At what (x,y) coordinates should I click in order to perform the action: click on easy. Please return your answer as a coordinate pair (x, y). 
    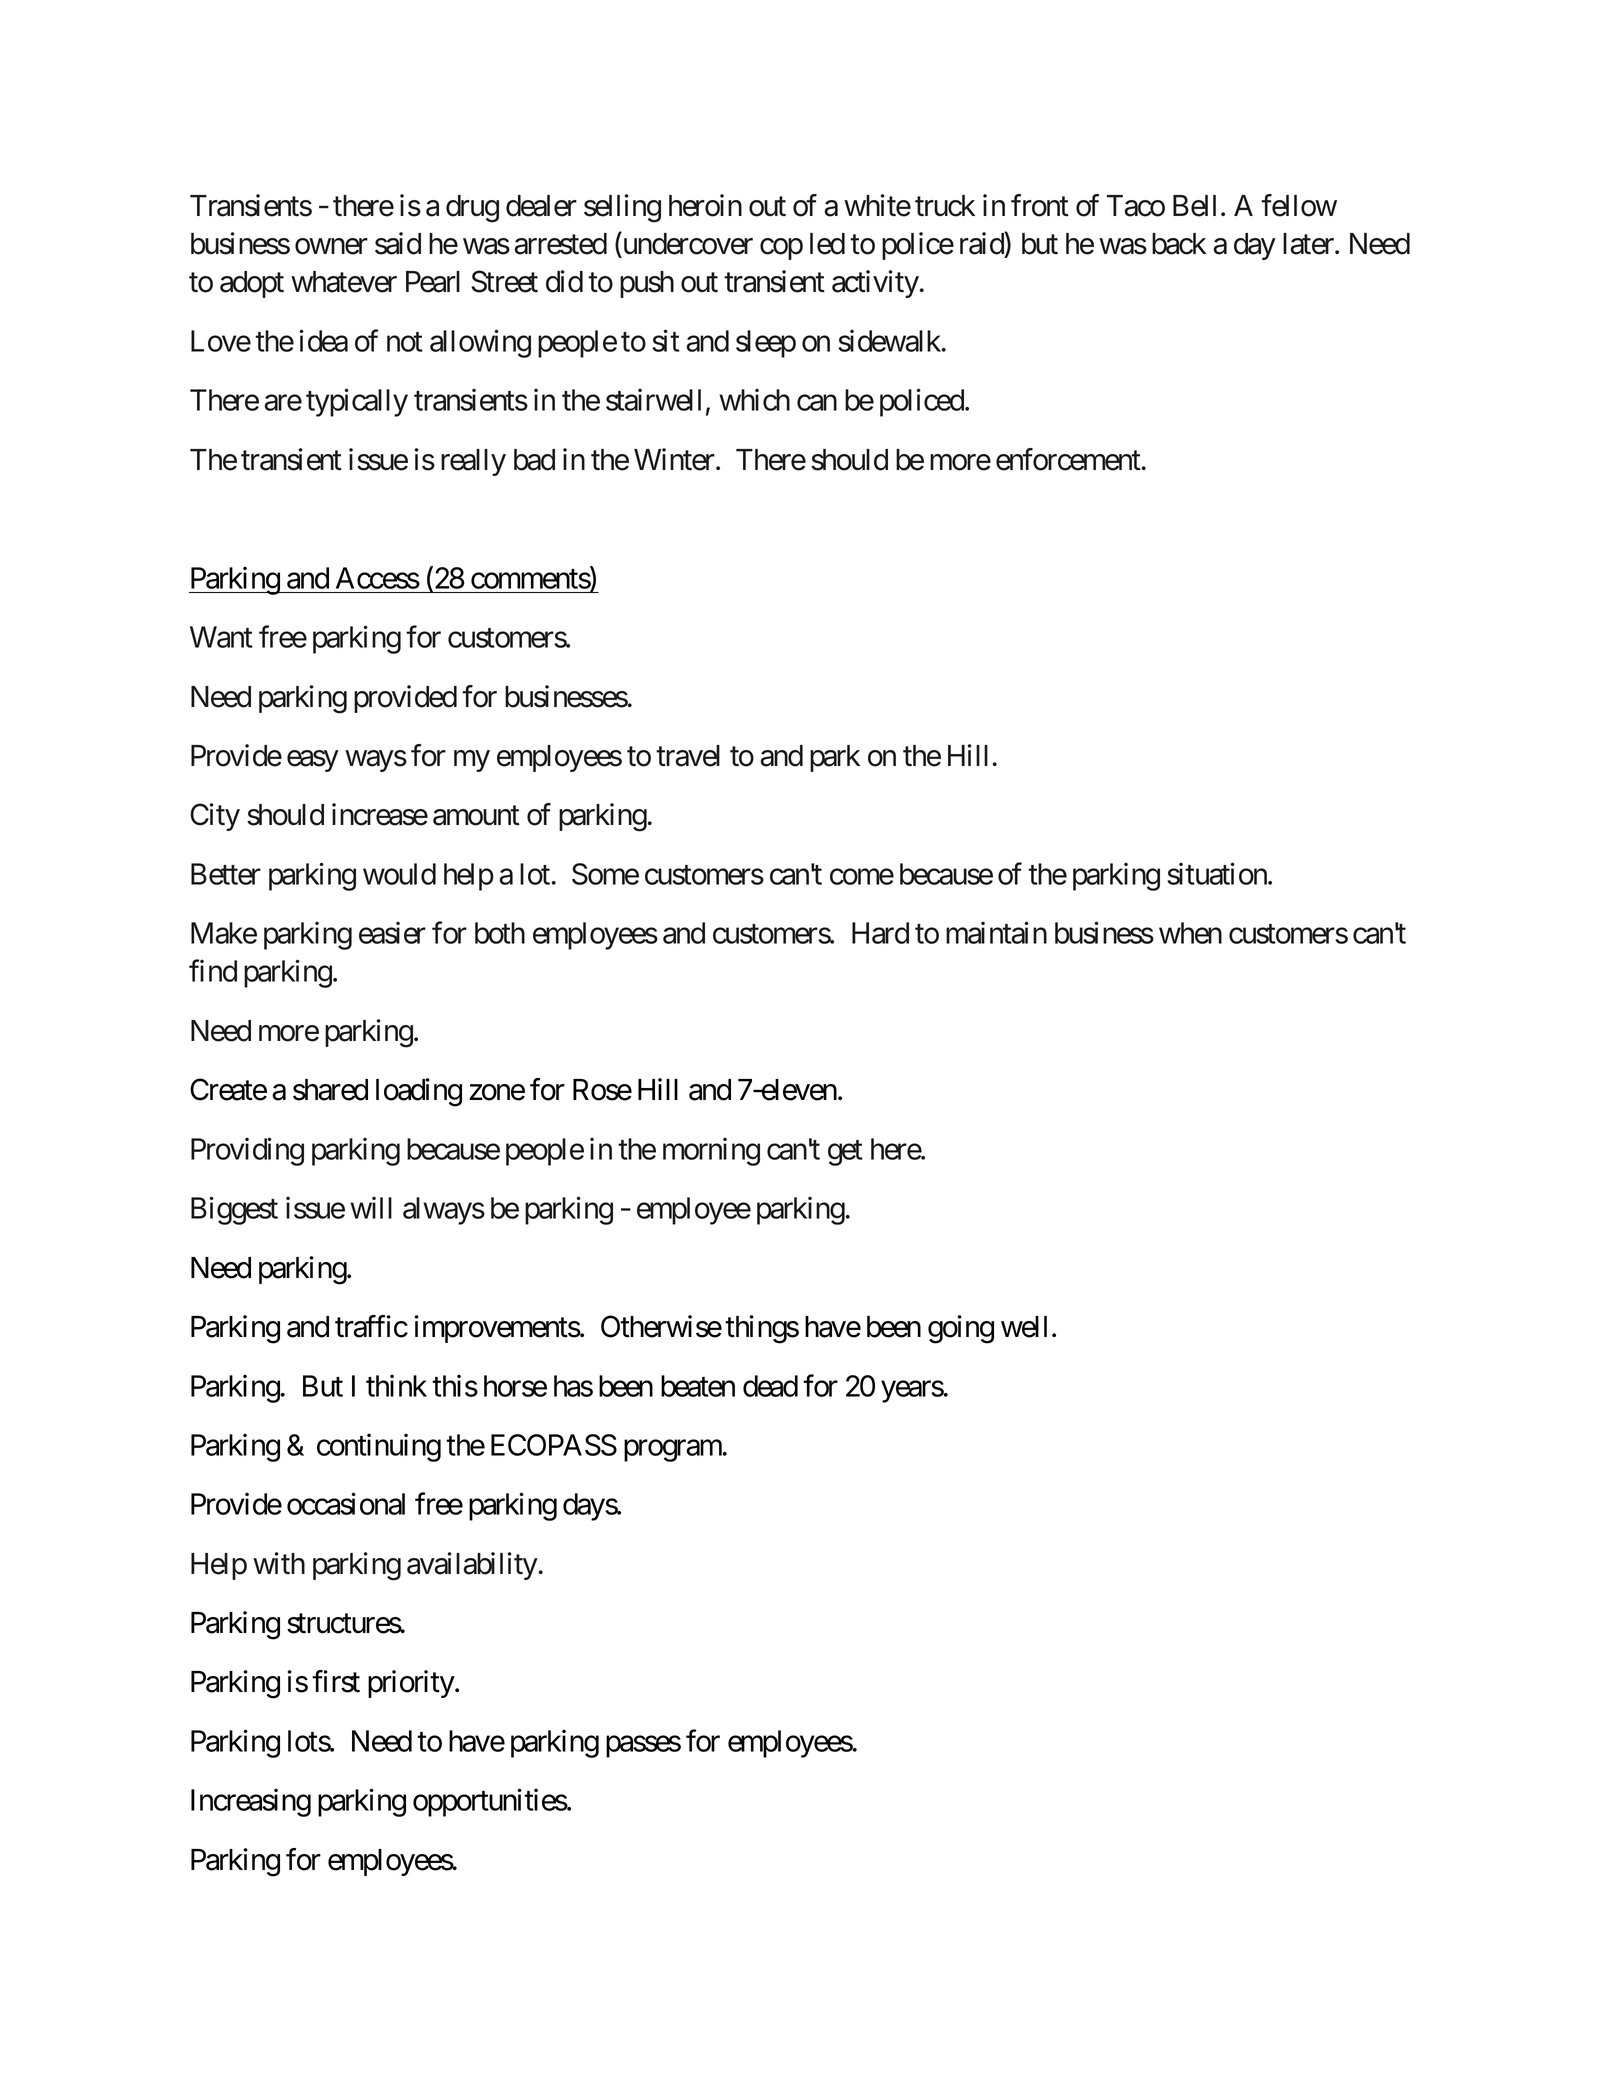
    Looking at the image, I should click on (312, 761).
